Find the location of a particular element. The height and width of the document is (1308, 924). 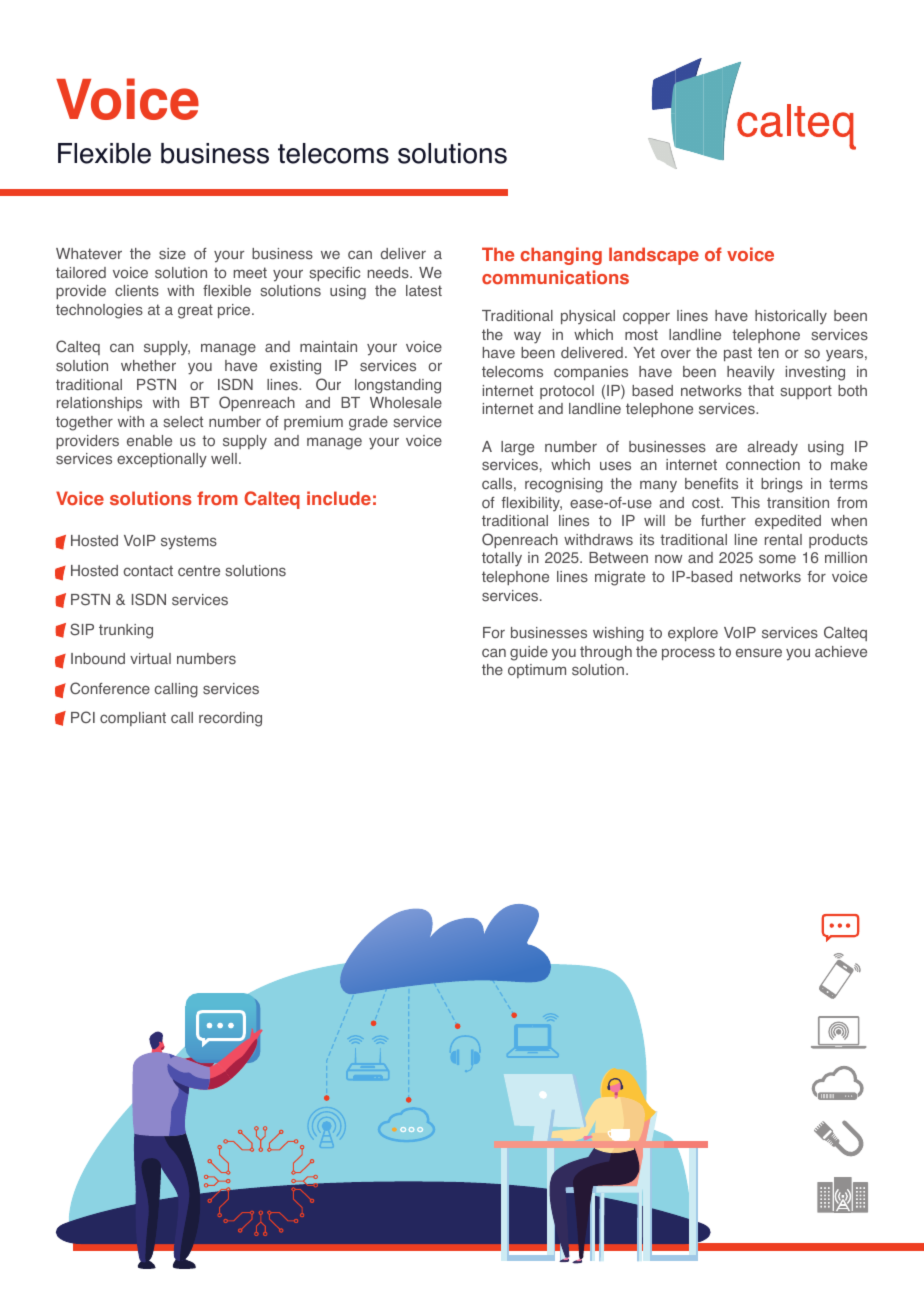

some is located at coordinates (777, 559).
